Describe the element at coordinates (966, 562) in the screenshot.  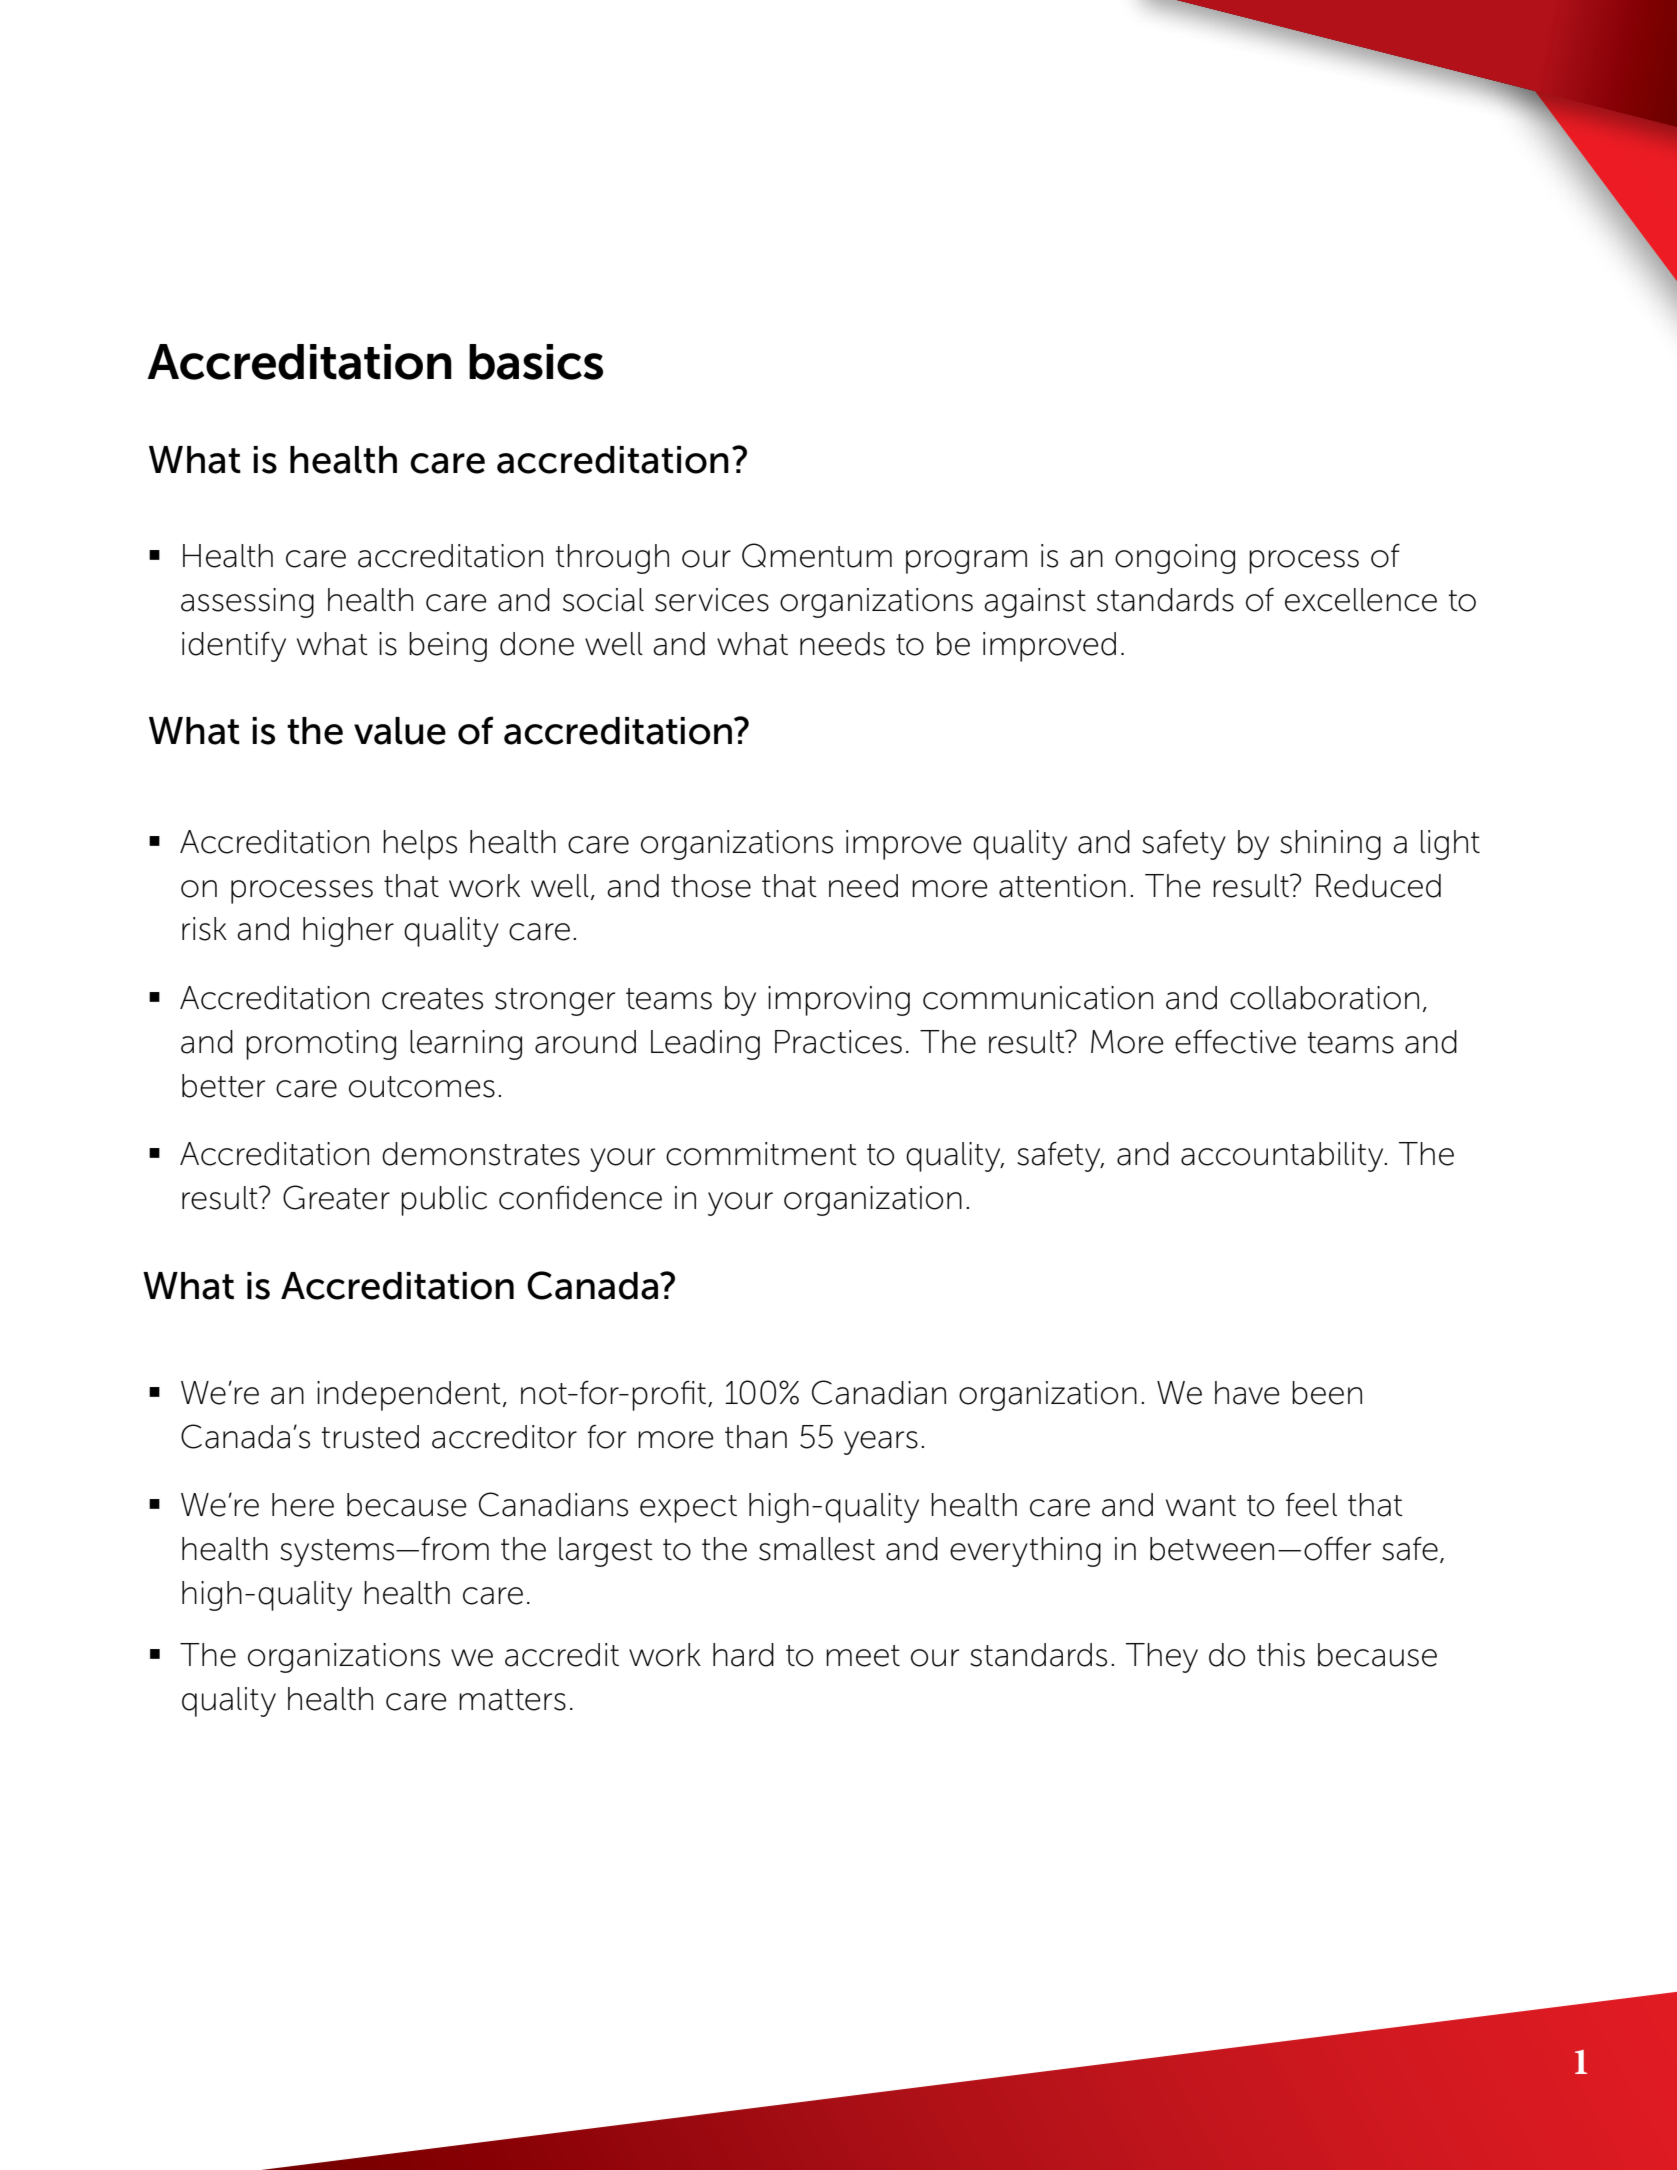
I see `program` at that location.
